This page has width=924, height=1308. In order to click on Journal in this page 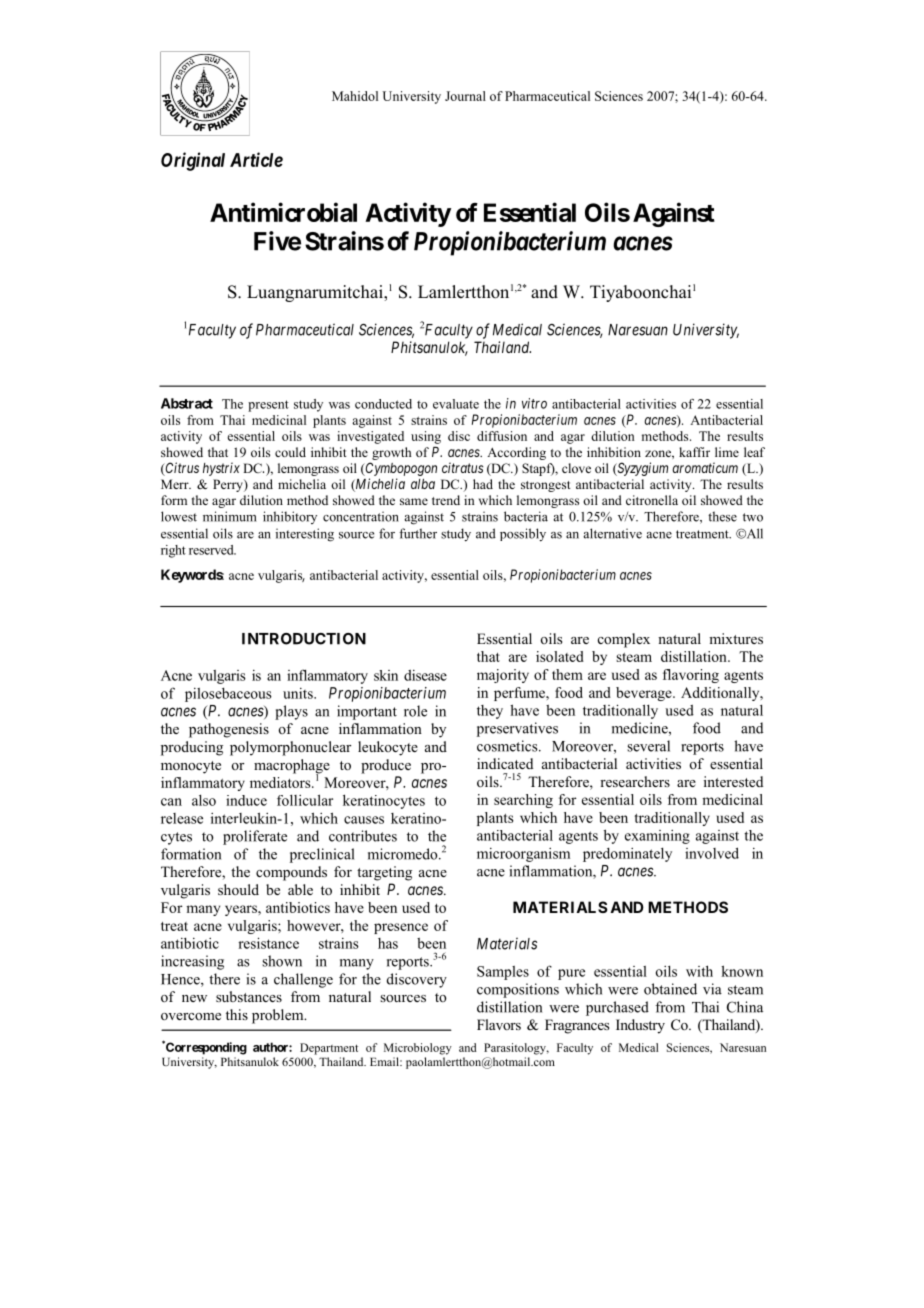, I will do `click(465, 96)`.
